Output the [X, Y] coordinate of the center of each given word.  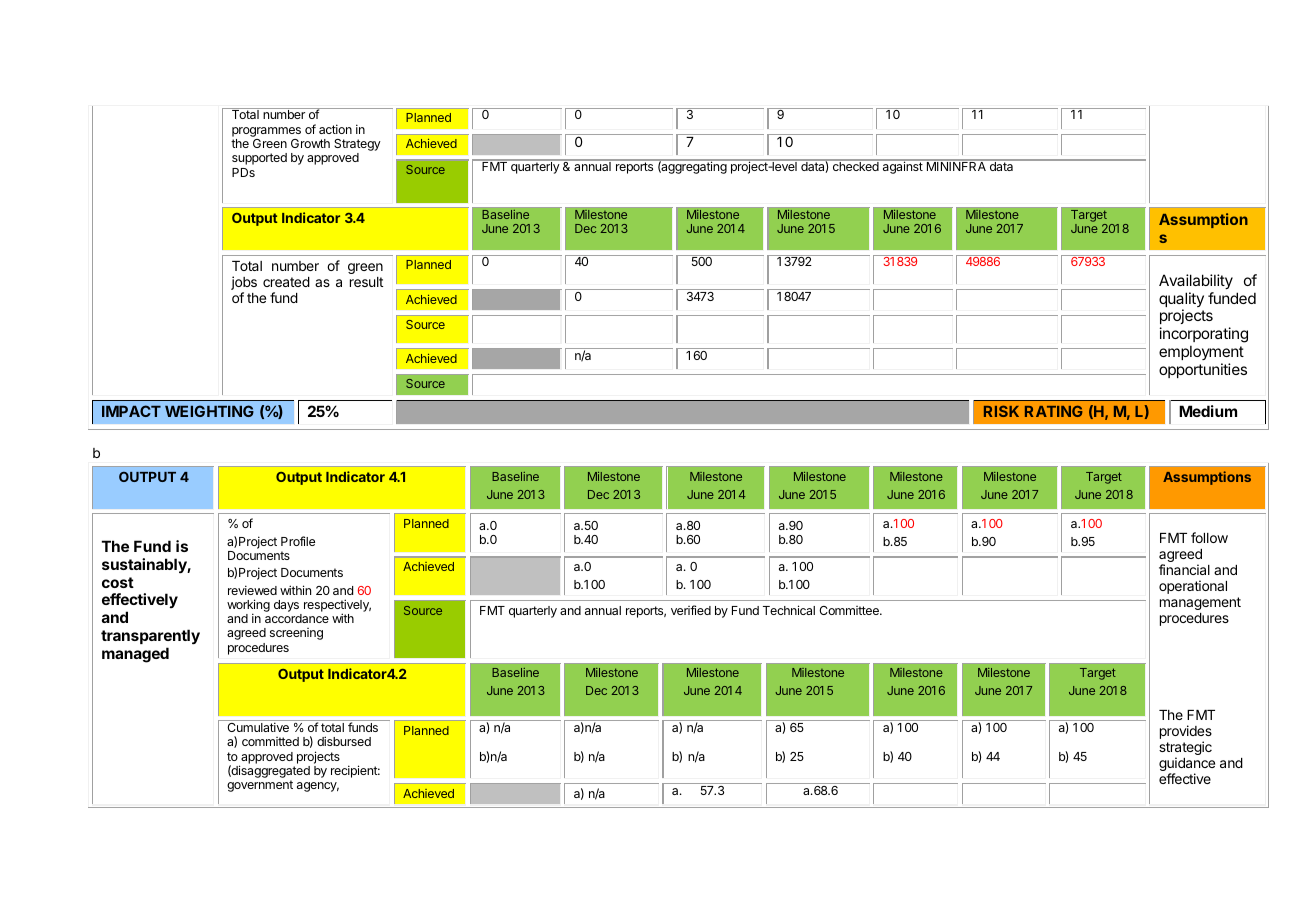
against [903, 168]
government [260, 786]
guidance [1187, 765]
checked [856, 166]
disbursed [344, 741]
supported [259, 159]
